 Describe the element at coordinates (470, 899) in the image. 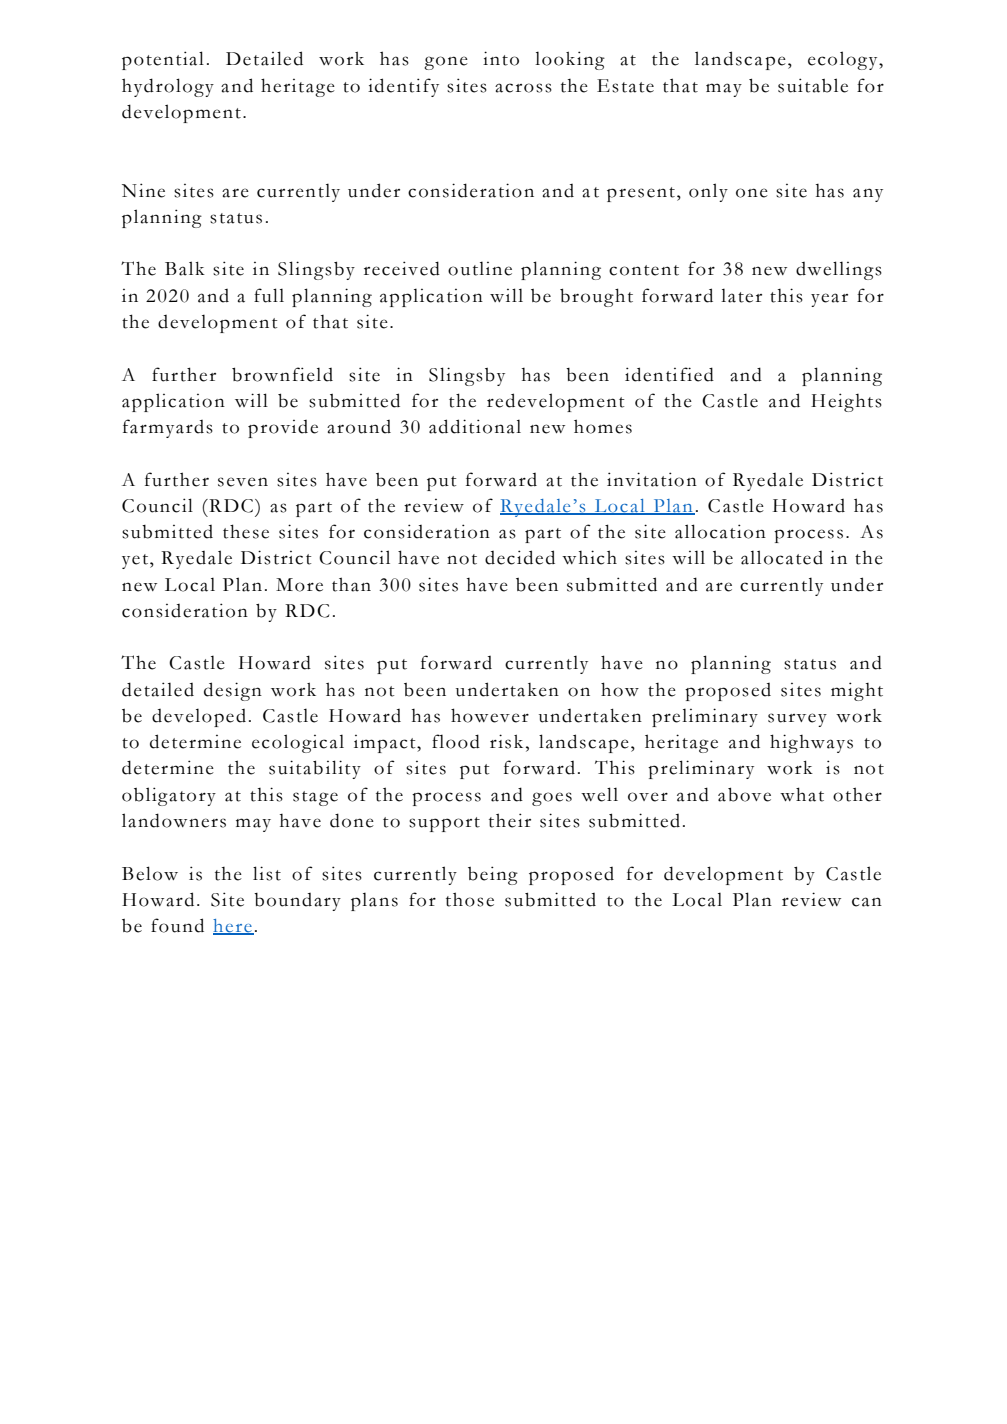

I see `those` at that location.
